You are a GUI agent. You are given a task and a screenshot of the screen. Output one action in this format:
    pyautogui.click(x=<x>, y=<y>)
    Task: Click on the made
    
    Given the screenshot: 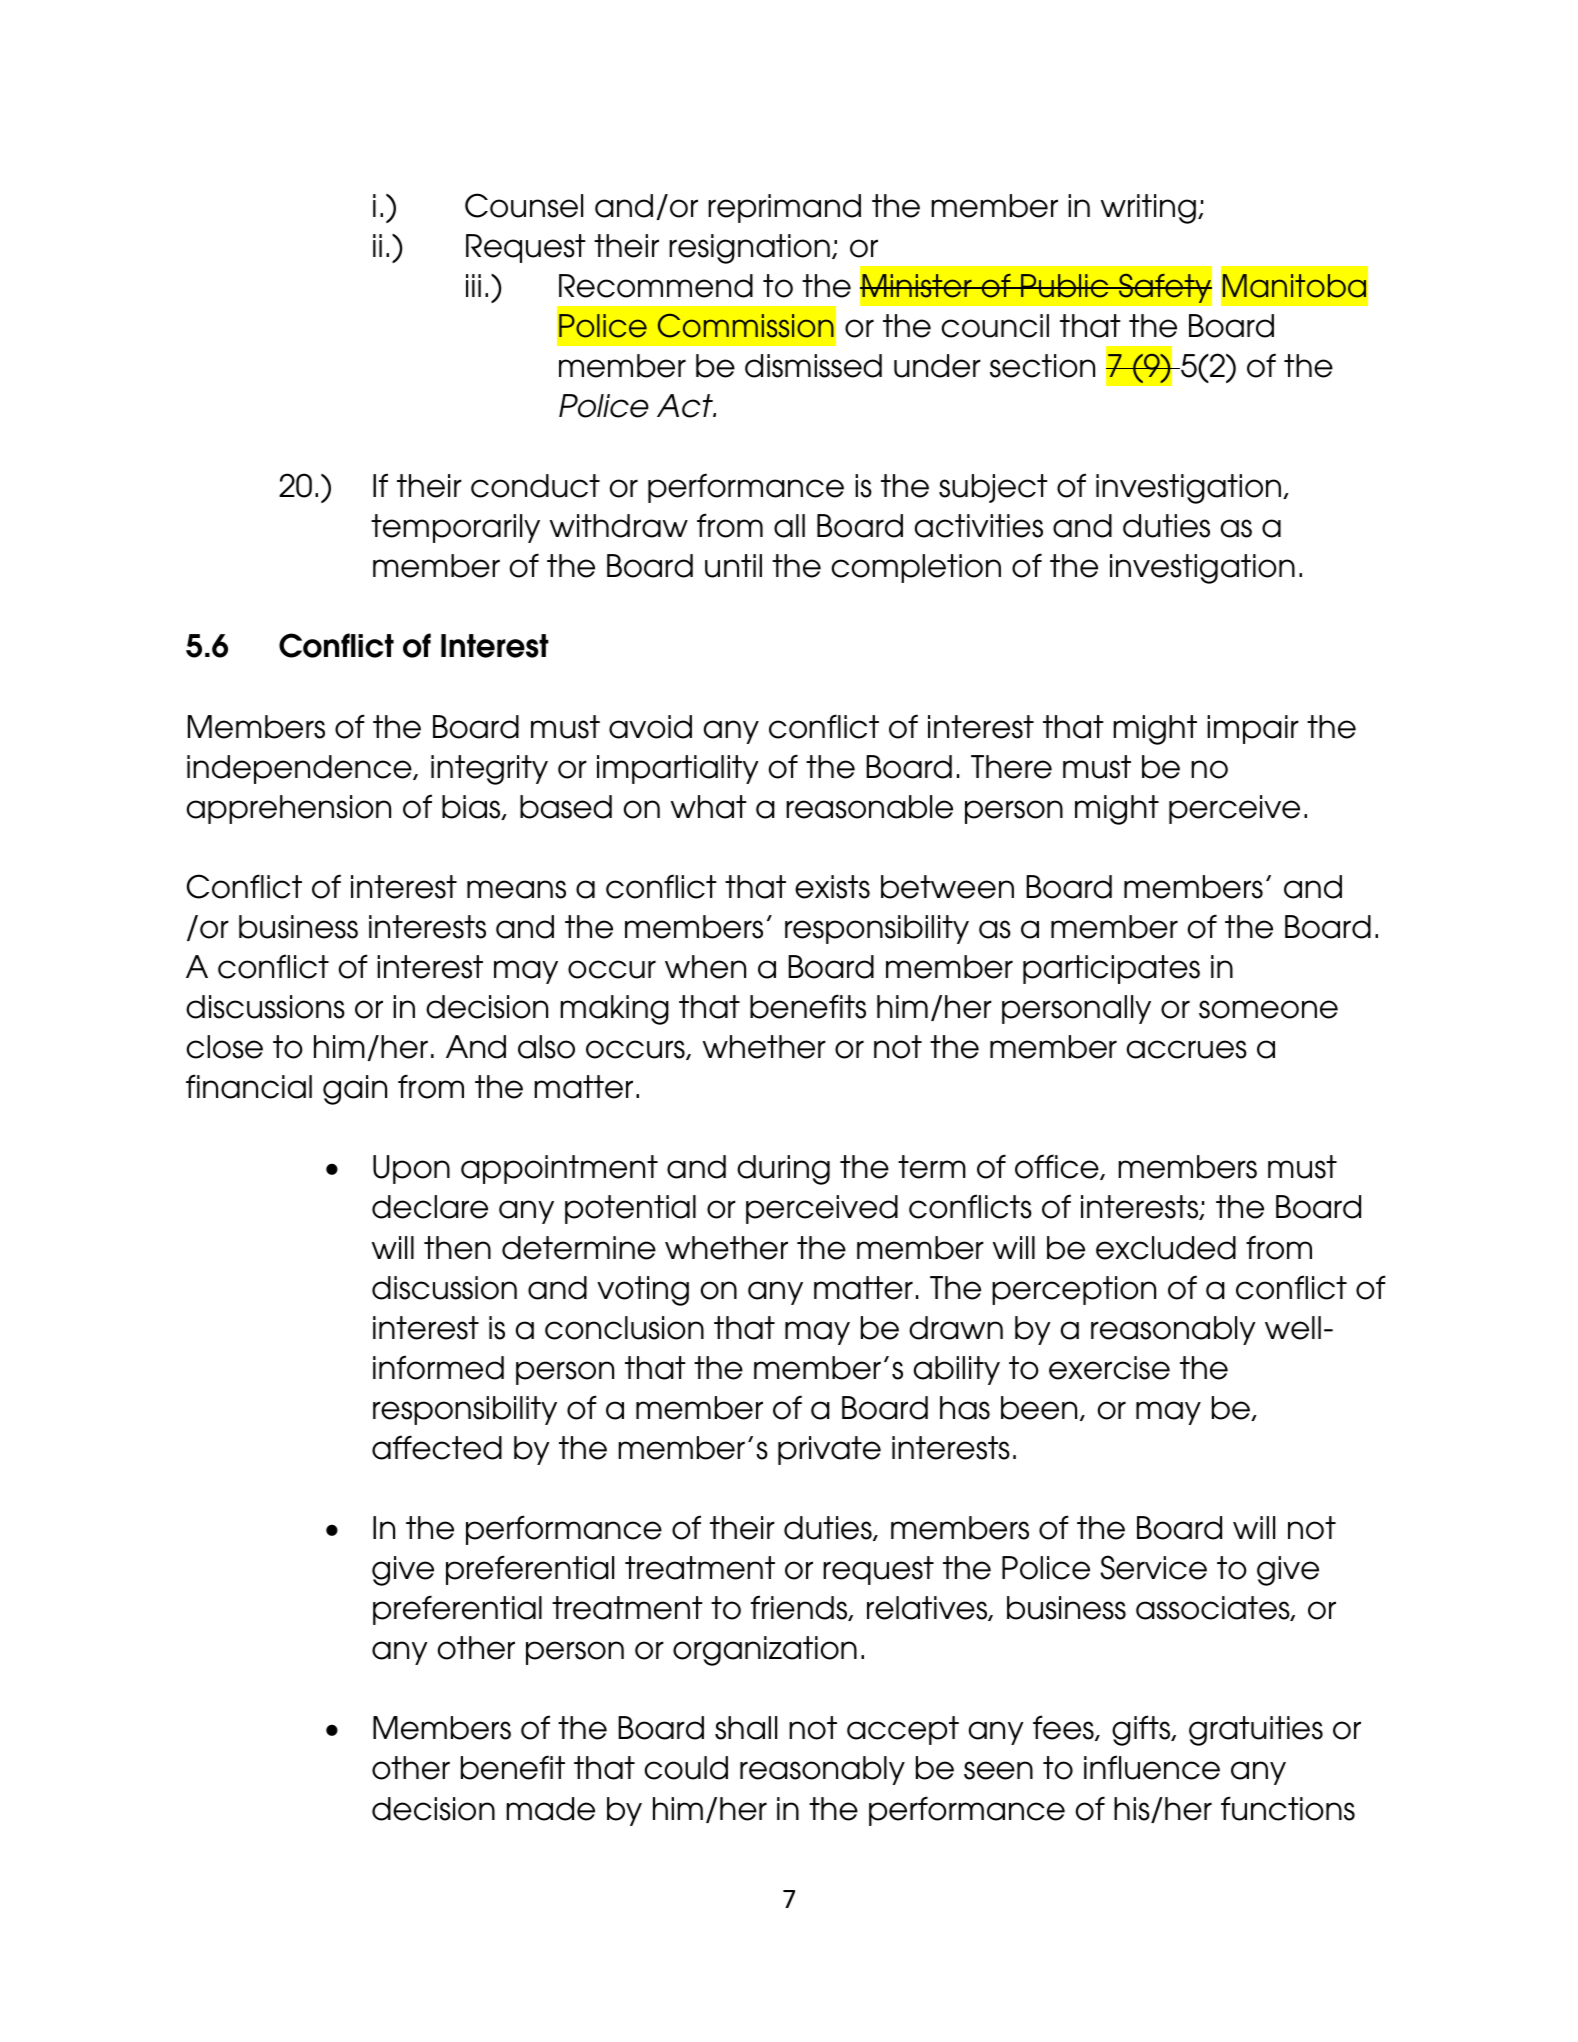 What is the action you would take?
    pyautogui.click(x=550, y=1809)
